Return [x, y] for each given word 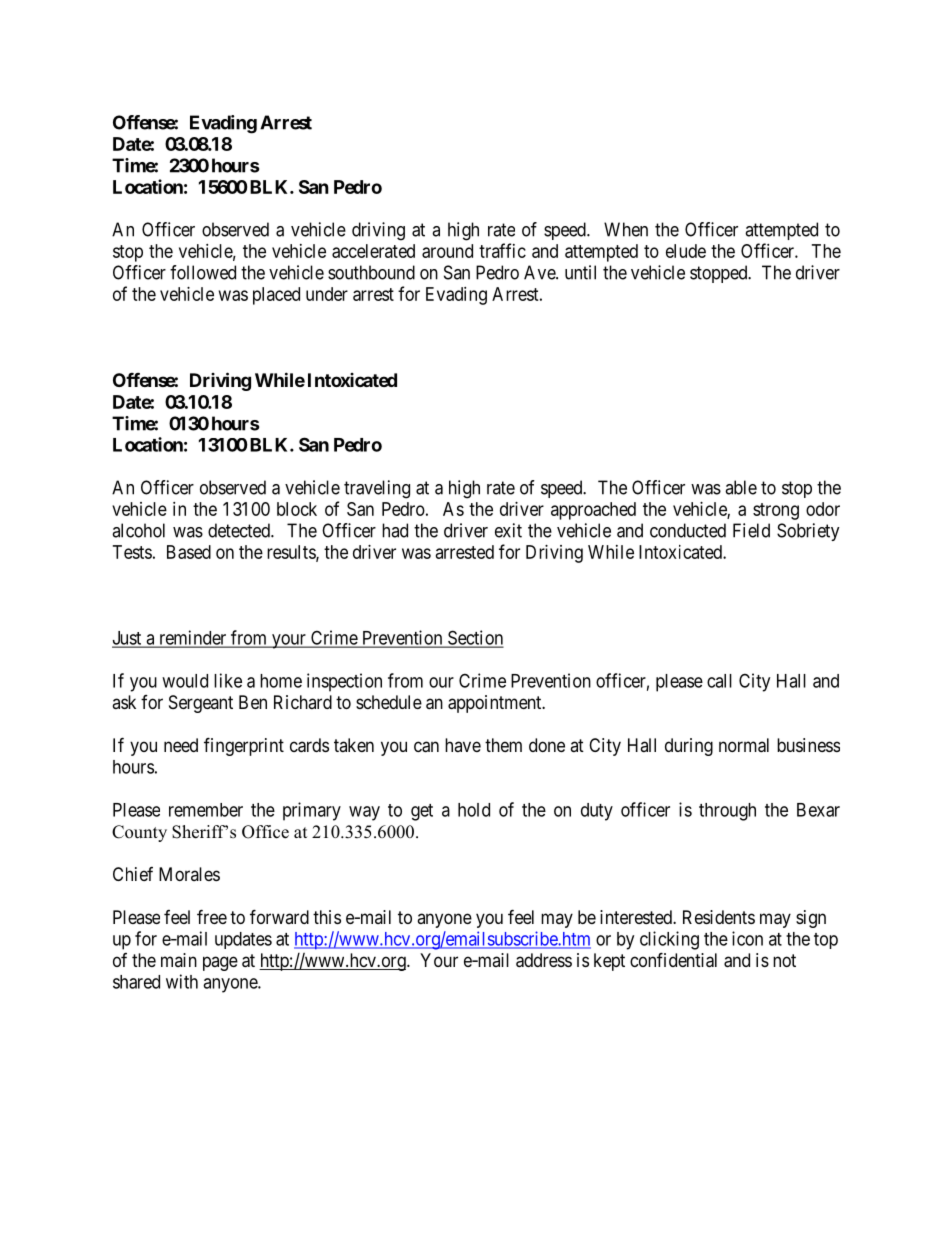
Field [751, 530]
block [297, 509]
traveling [377, 489]
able [741, 487]
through [727, 812]
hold [474, 810]
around [447, 251]
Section [474, 638]
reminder [193, 638]
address [544, 960]
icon [747, 938]
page [220, 963]
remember [206, 810]
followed [203, 272]
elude [686, 251]
